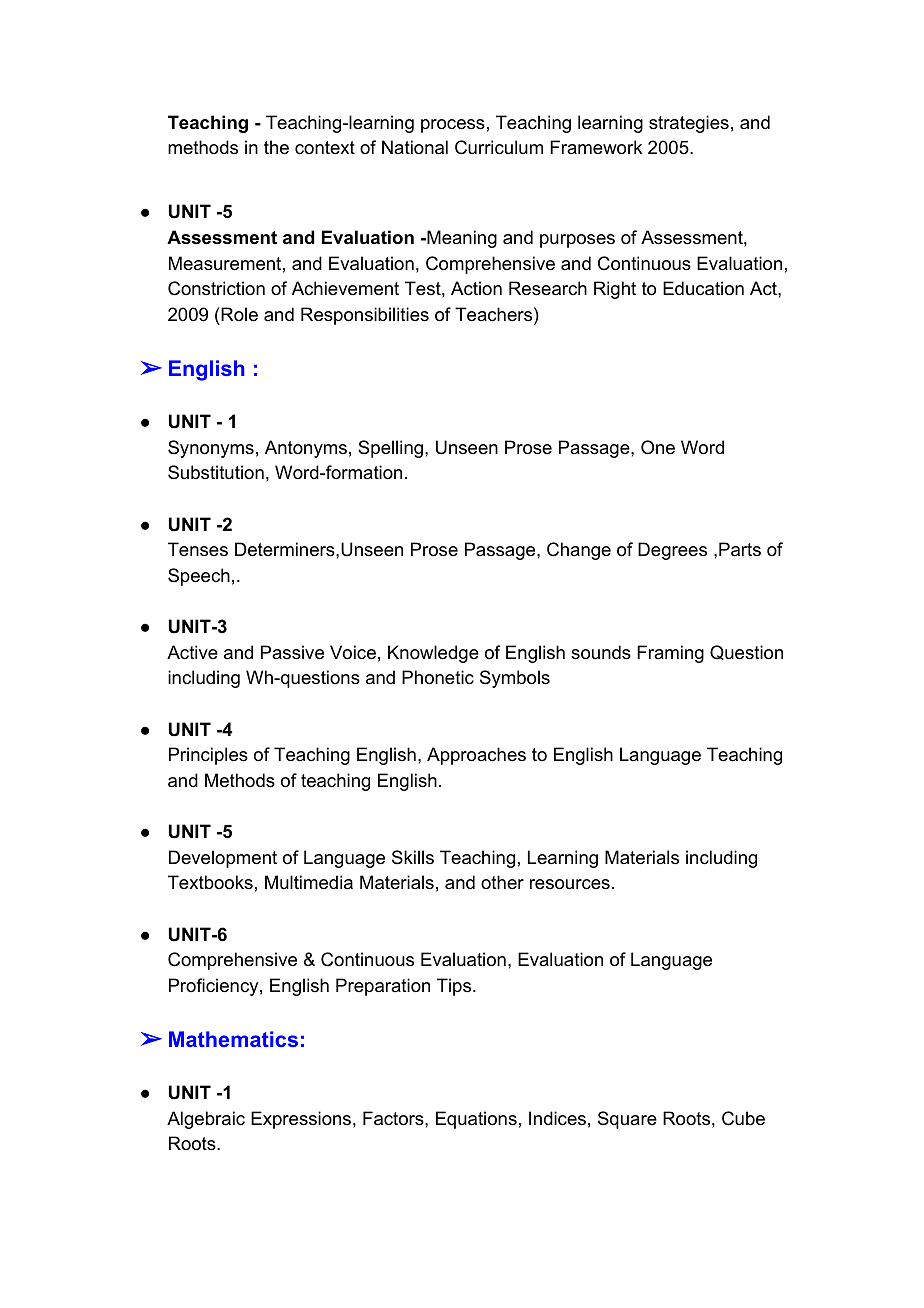  I want to click on Principles, so click(208, 756).
